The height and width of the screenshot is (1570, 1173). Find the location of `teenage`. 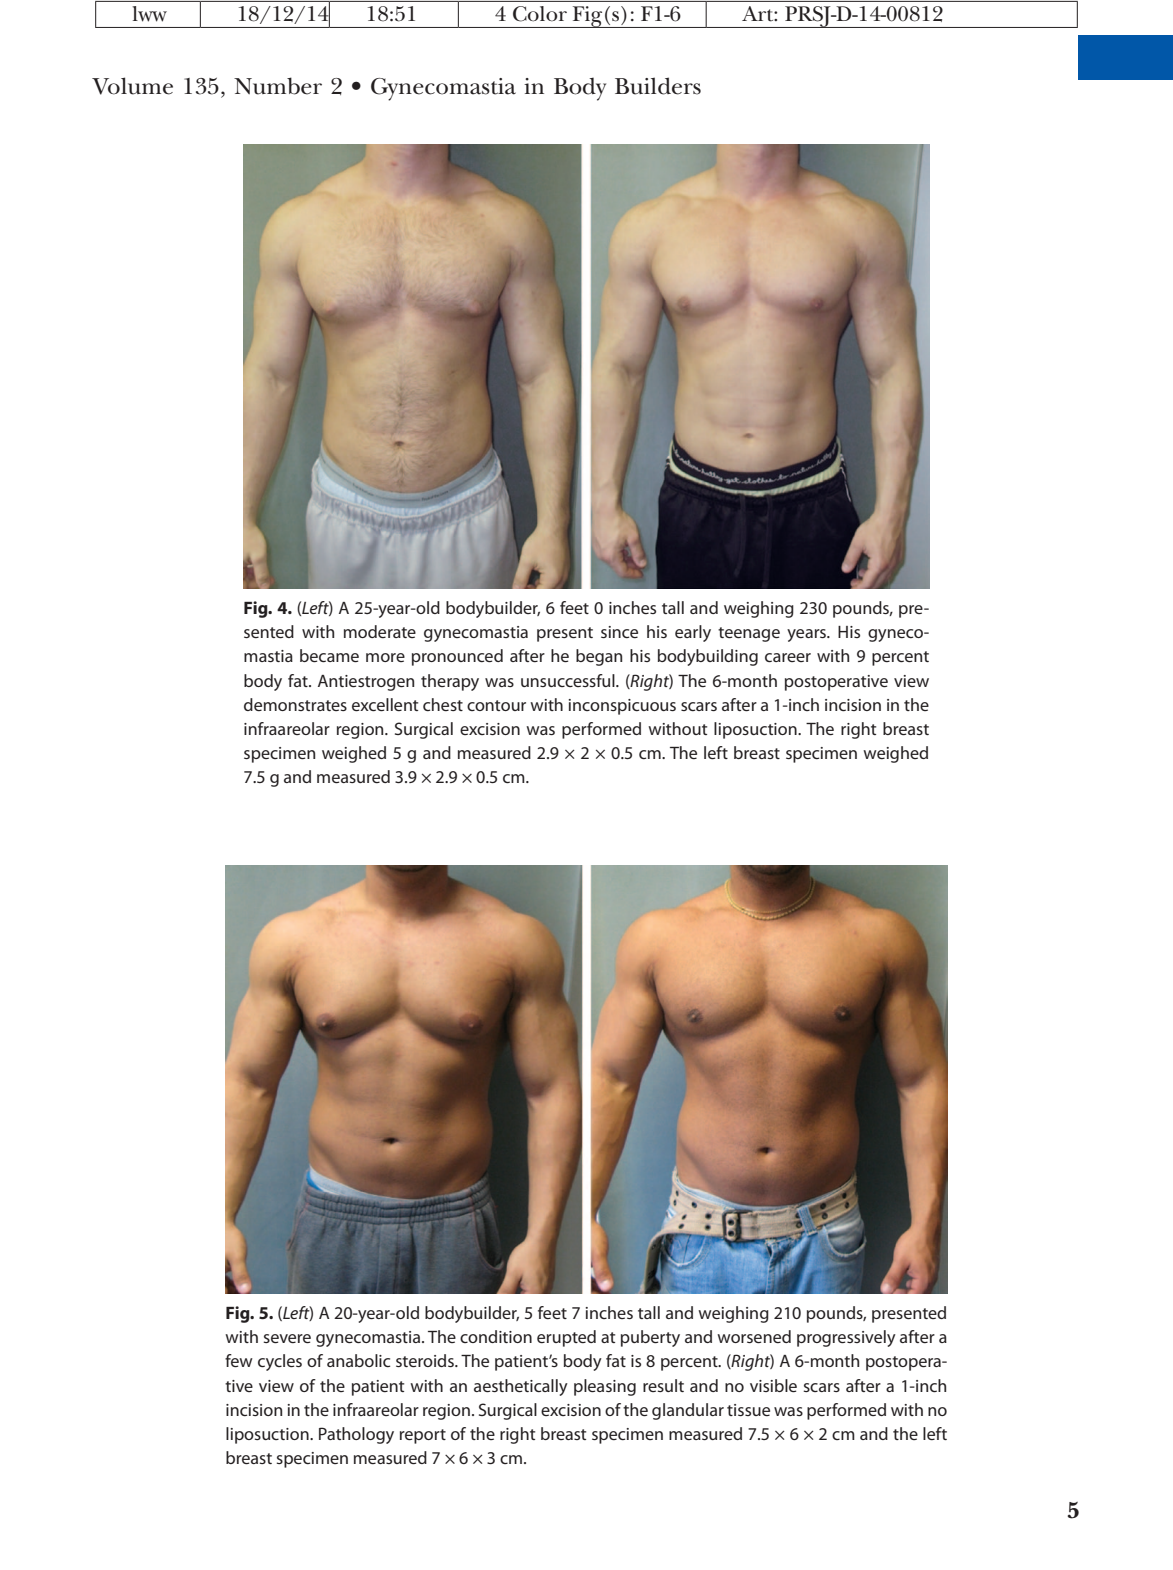

teenage is located at coordinates (749, 634).
